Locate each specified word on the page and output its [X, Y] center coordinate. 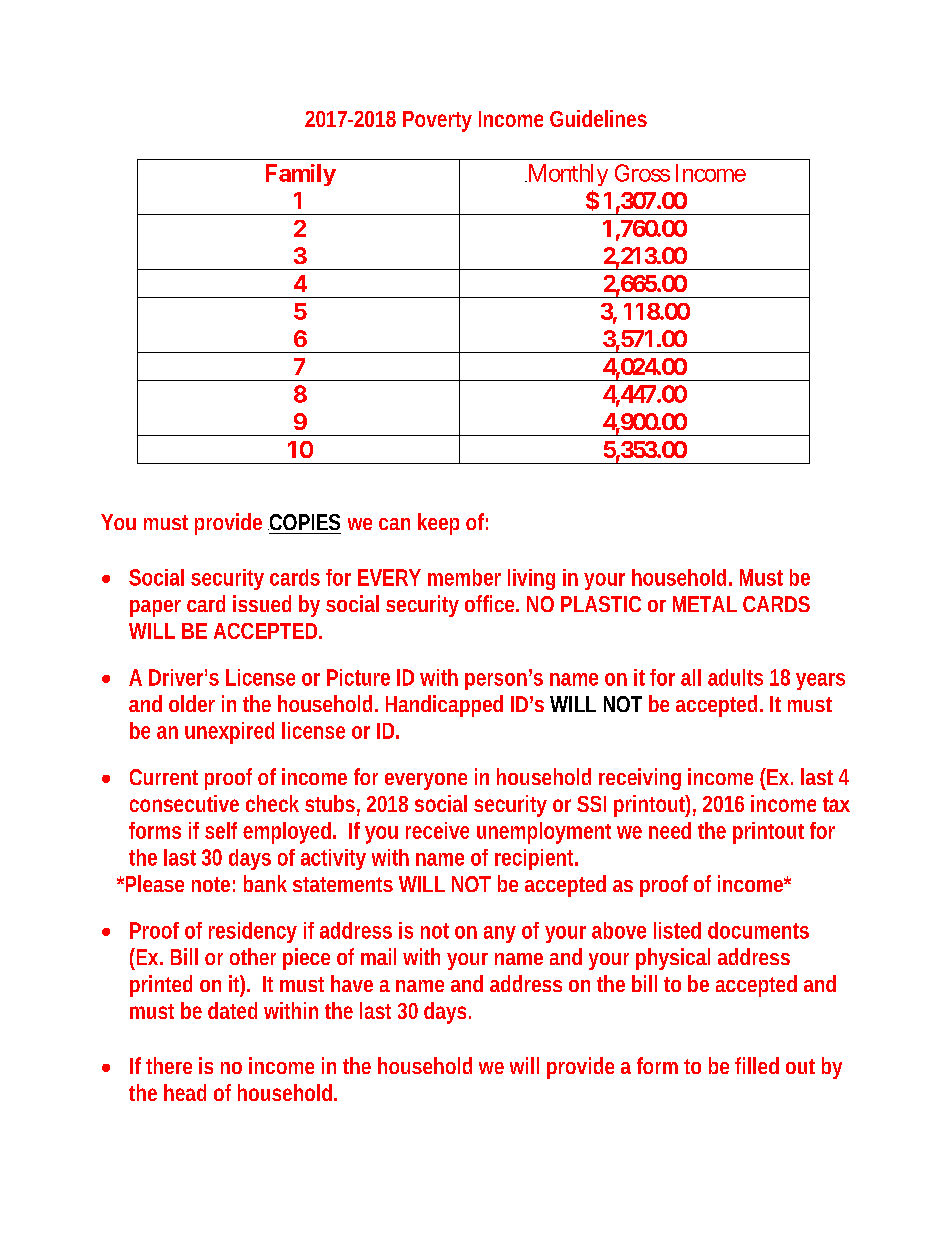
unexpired [229, 733]
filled [757, 1065]
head [185, 1092]
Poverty [437, 121]
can [394, 524]
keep [438, 524]
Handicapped [444, 706]
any [500, 934]
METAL [705, 604]
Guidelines [598, 118]
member [464, 577]
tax [836, 804]
